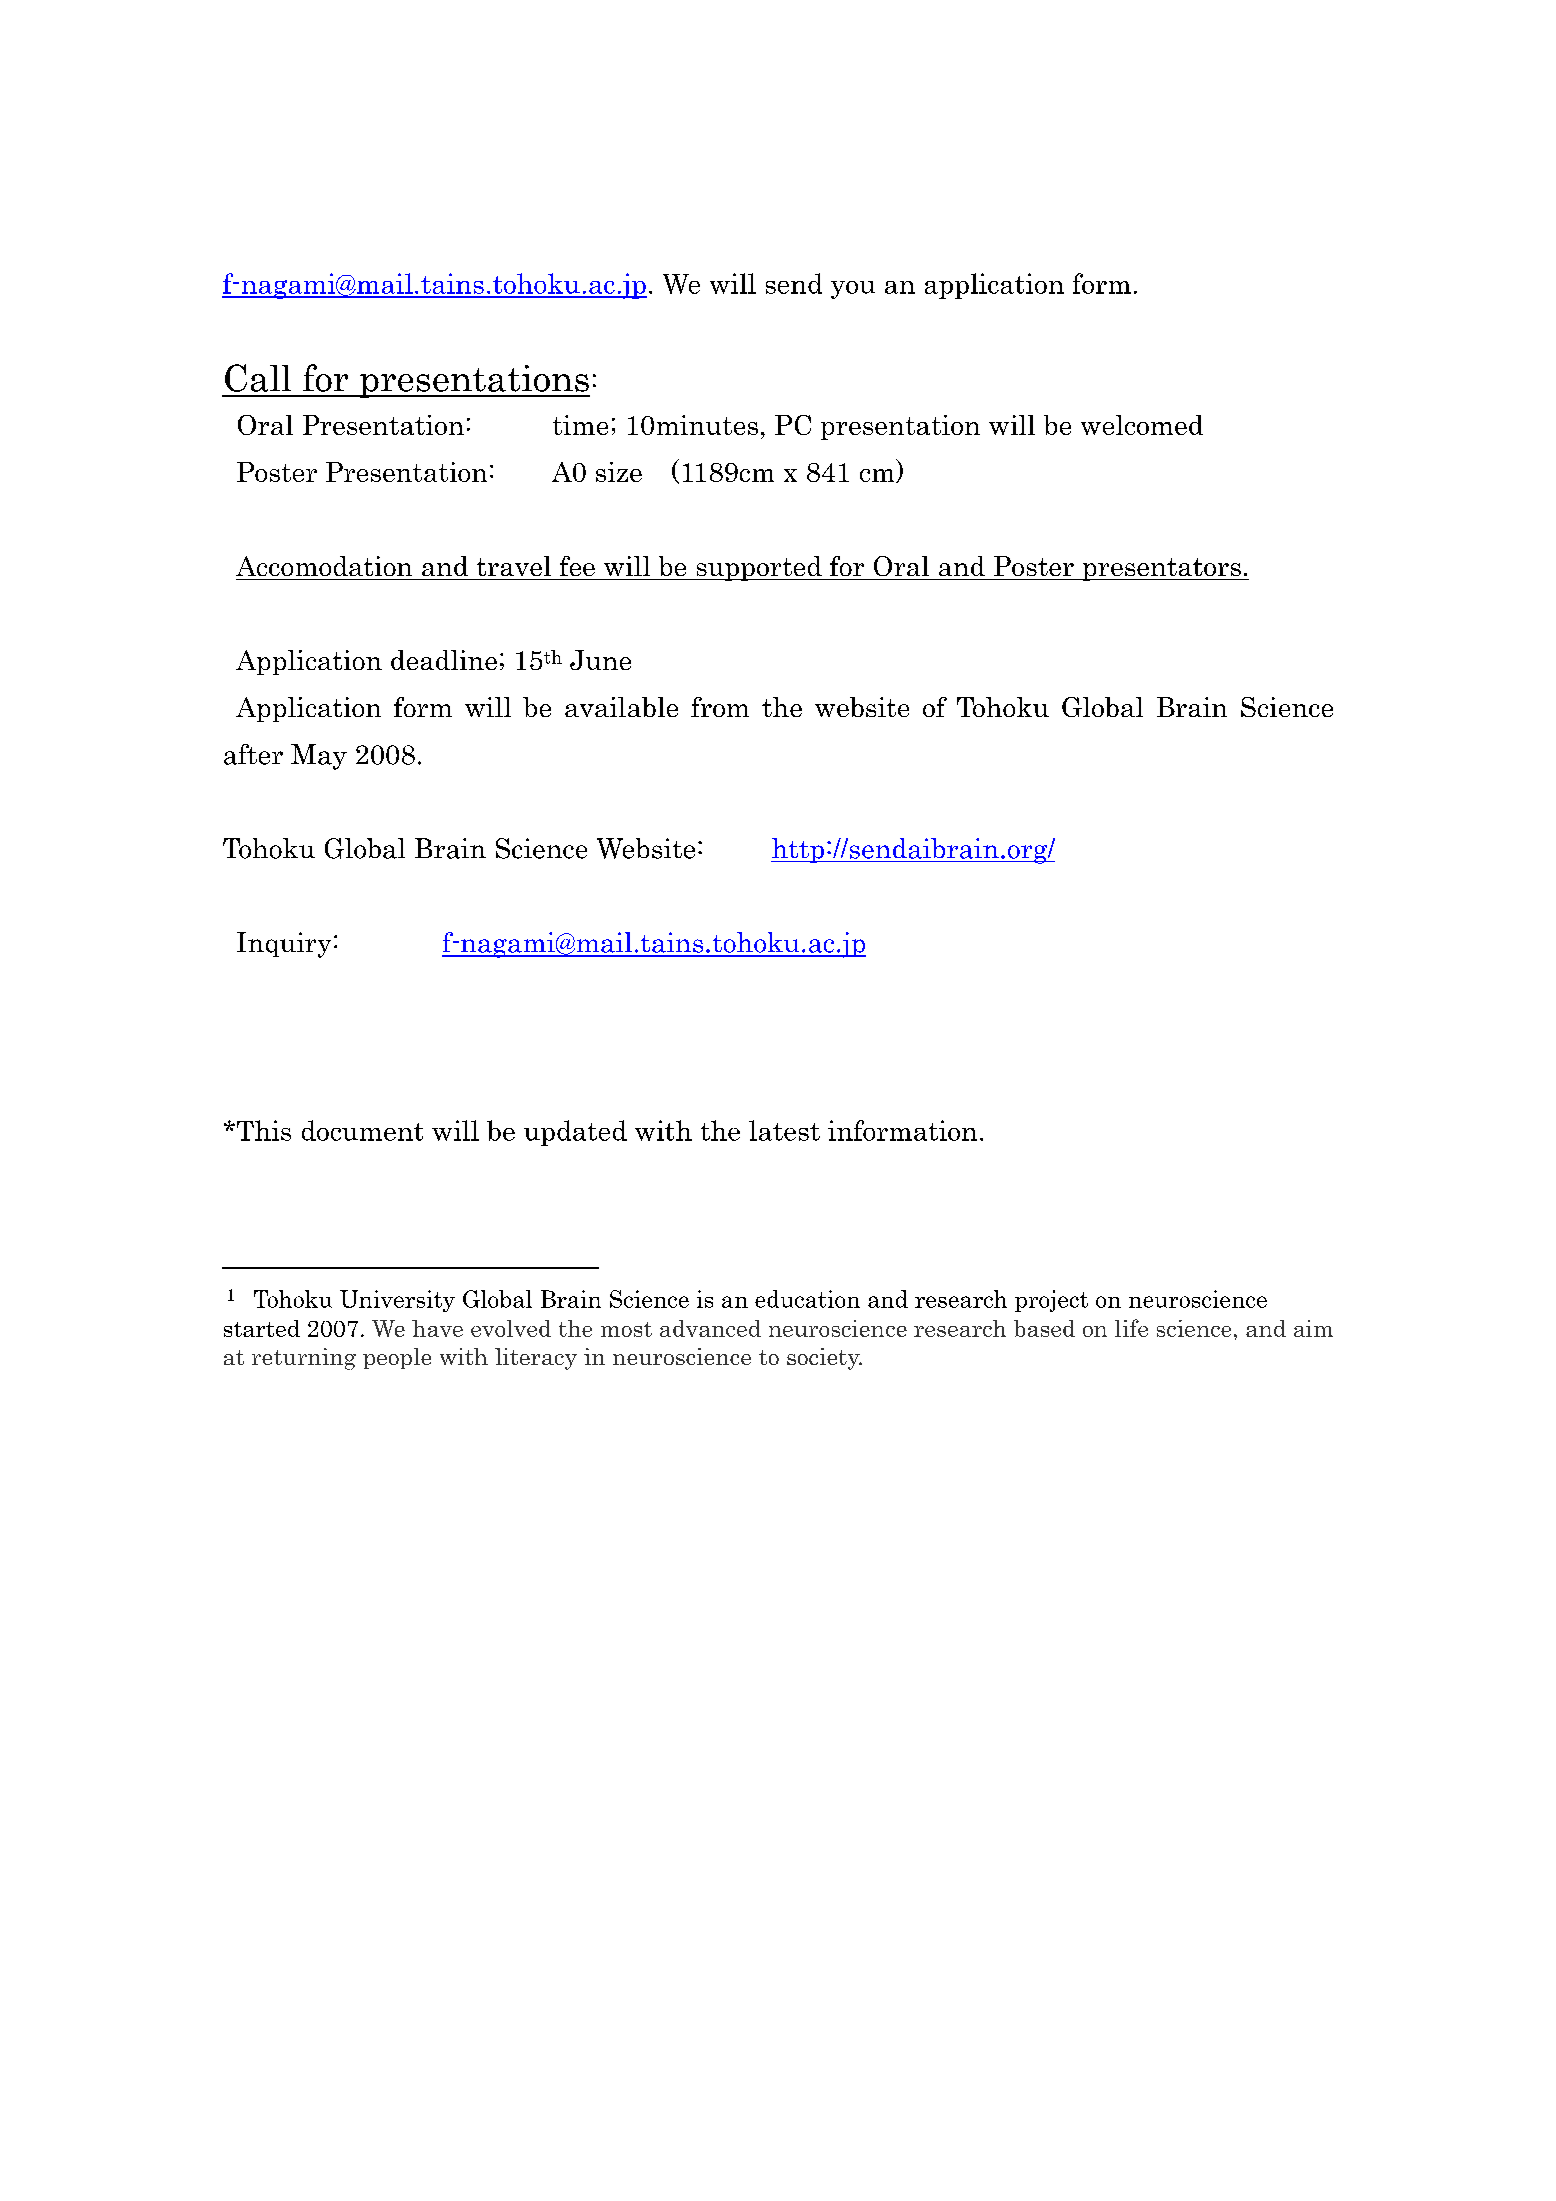  Describe the element at coordinates (324, 566) in the page. I see `Accomodation` at that location.
